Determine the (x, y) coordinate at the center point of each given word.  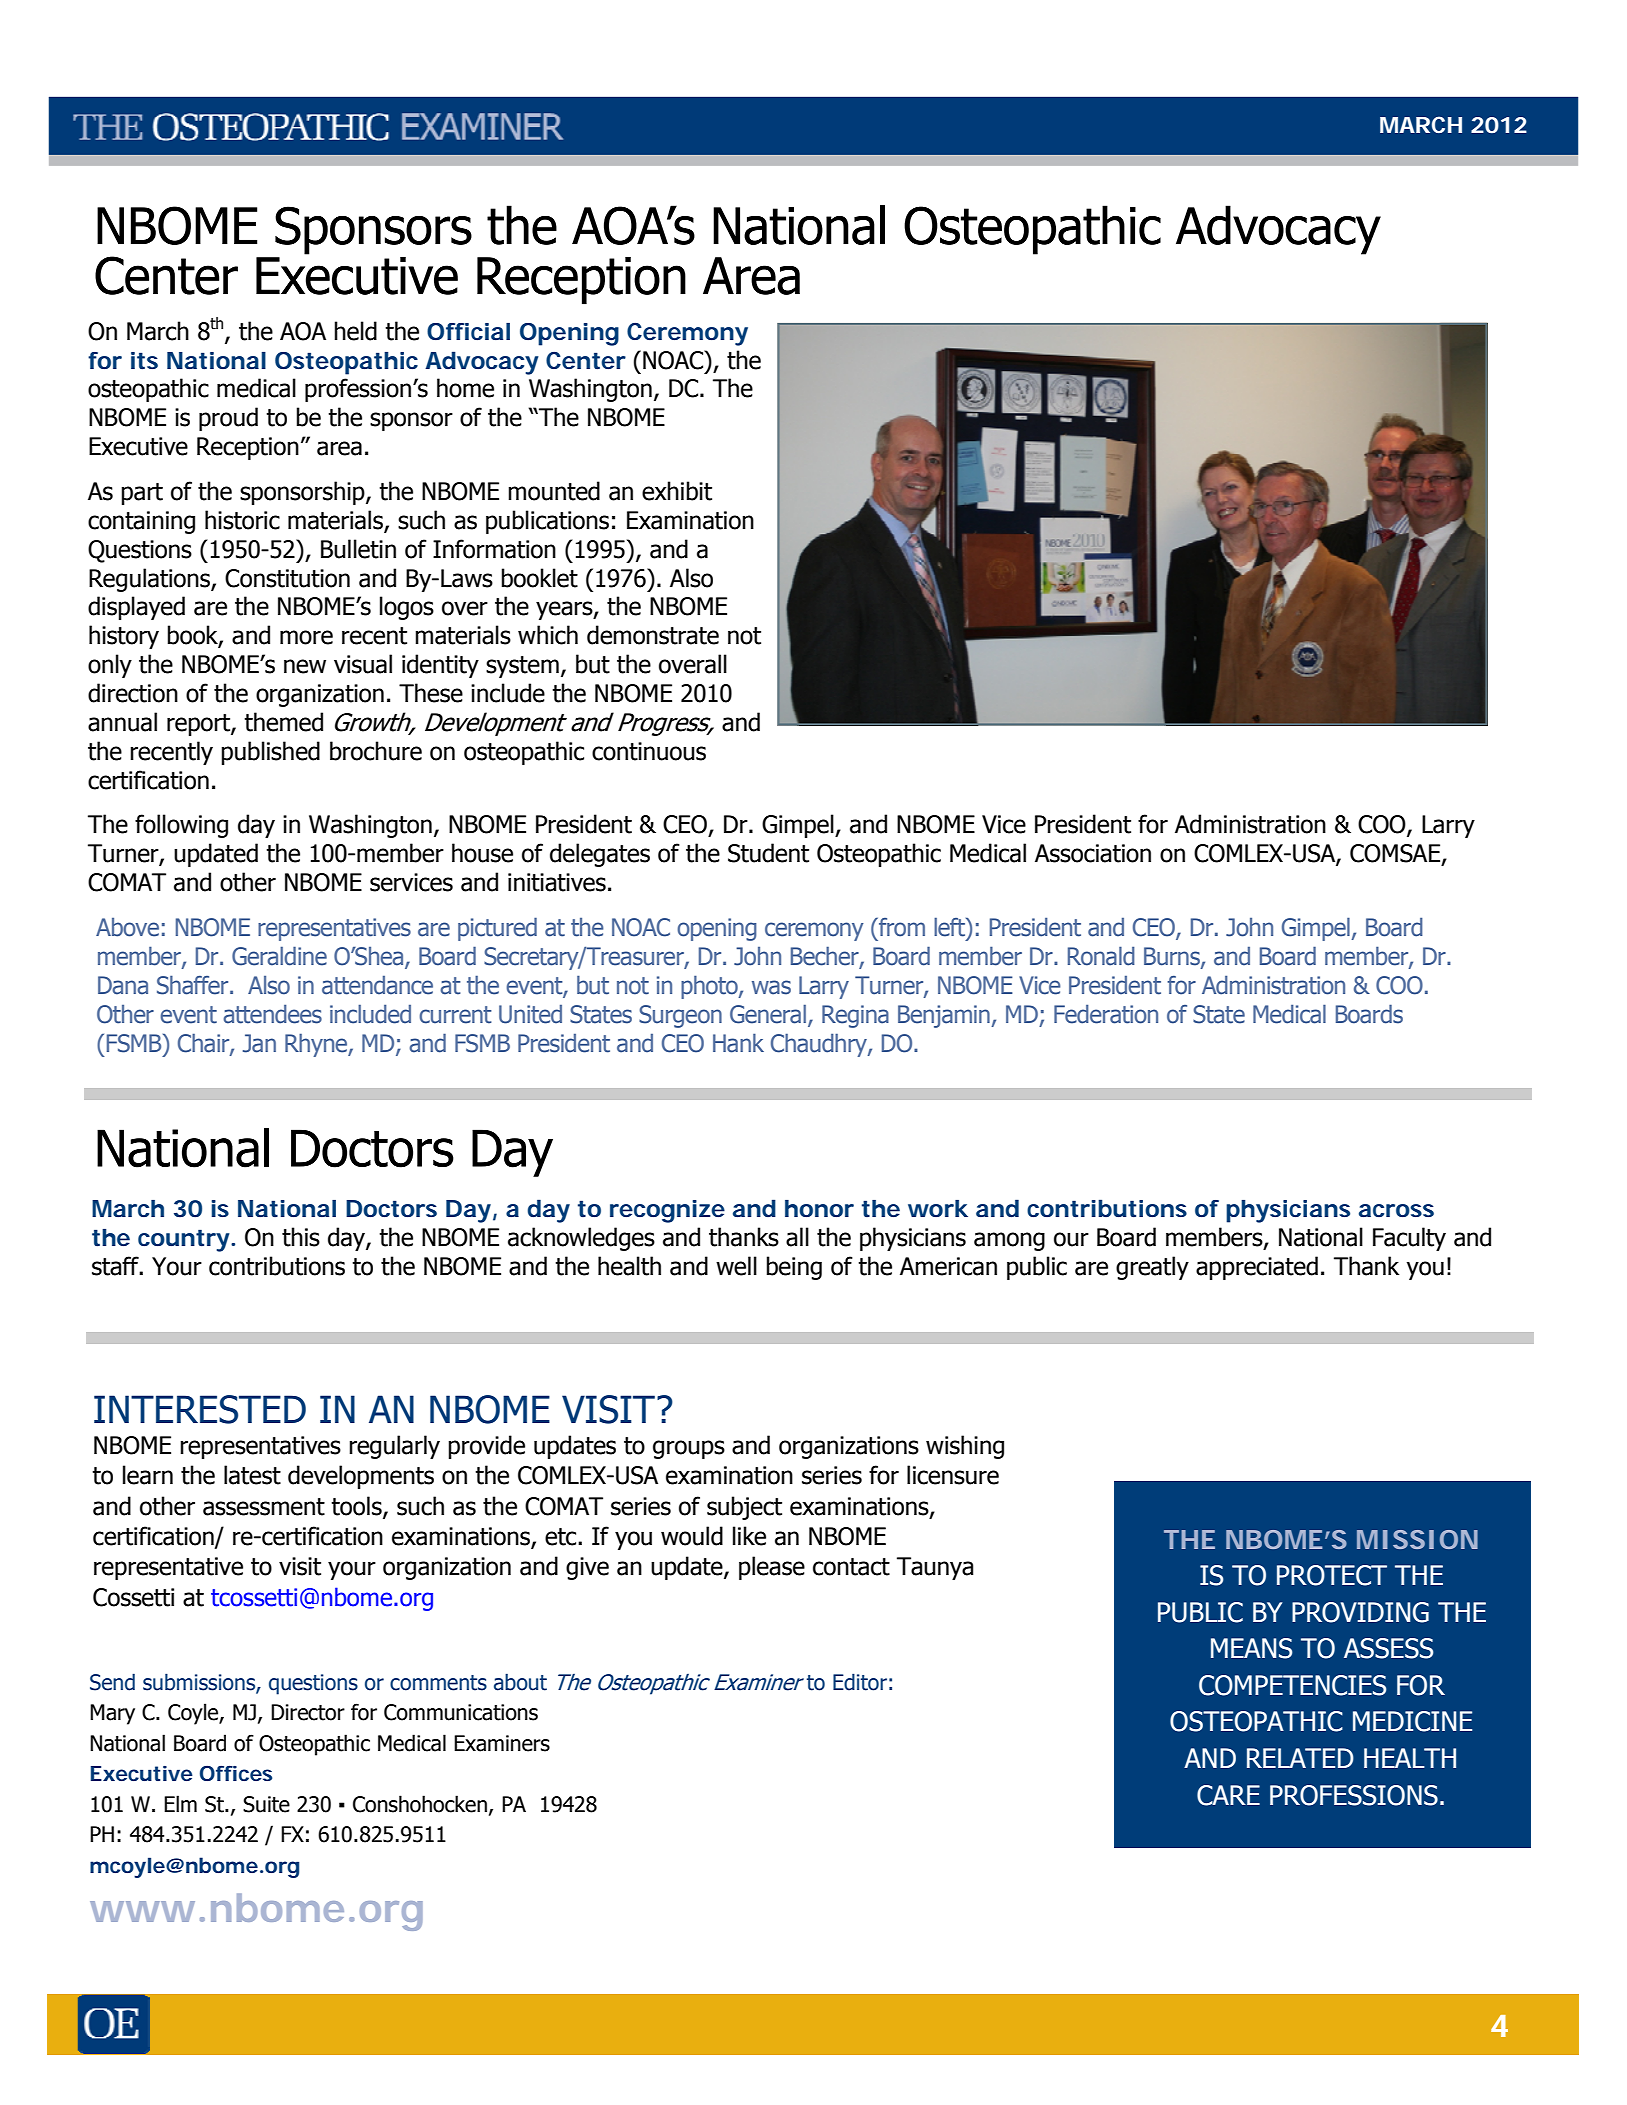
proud (228, 419)
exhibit (677, 491)
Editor (860, 1682)
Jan (259, 1043)
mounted (554, 491)
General (768, 1014)
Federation (1106, 1014)
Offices (236, 1773)
